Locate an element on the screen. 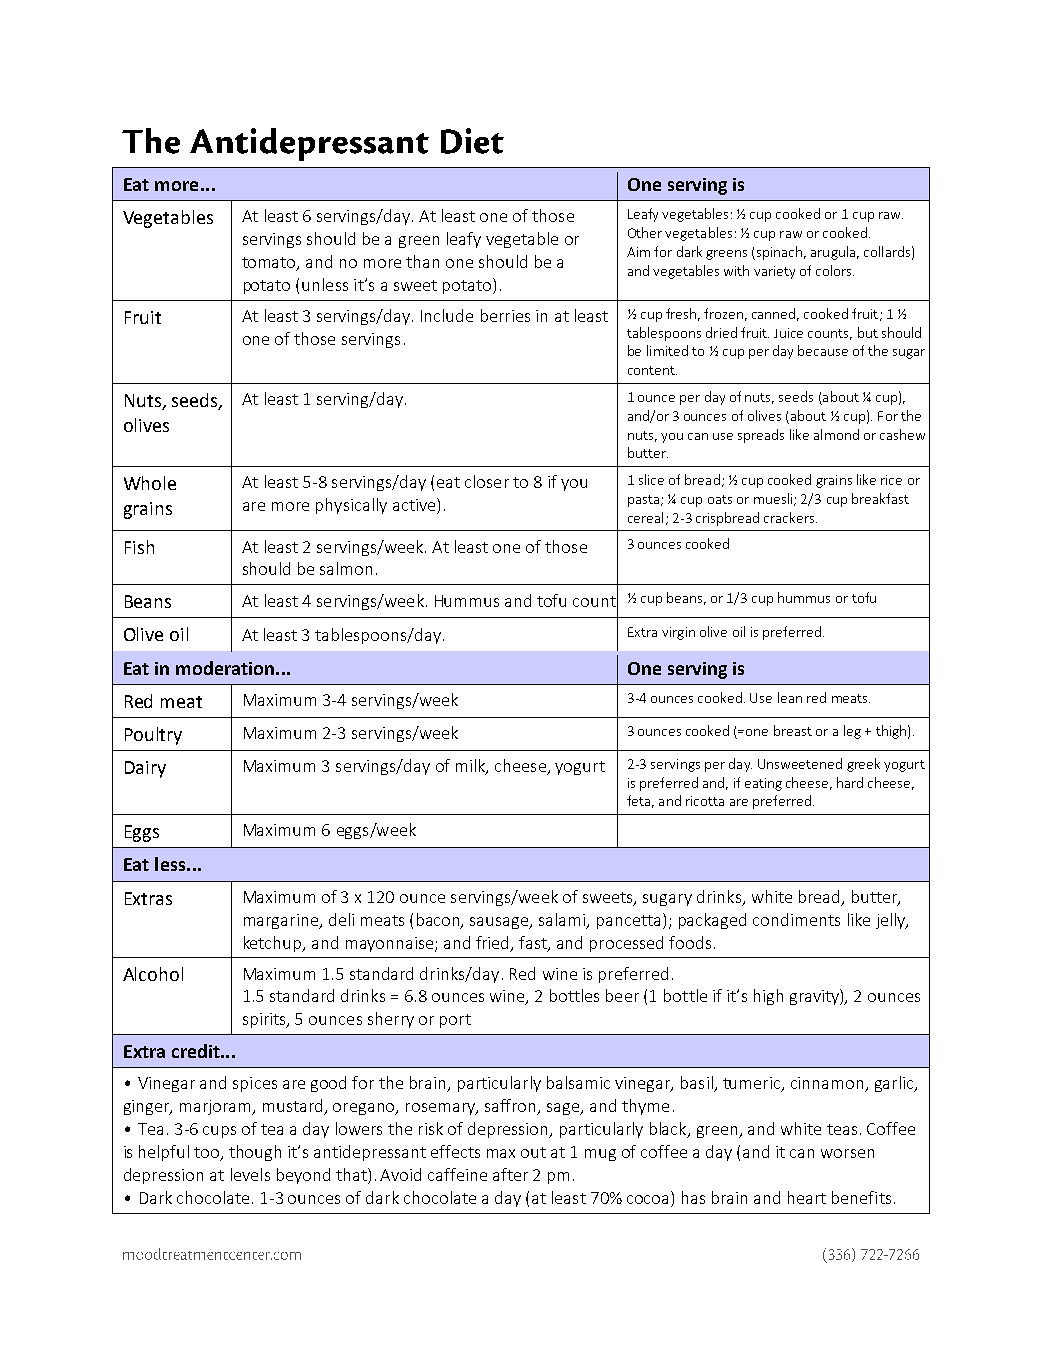 This screenshot has height=1349, width=1042. than is located at coordinates (422, 261).
